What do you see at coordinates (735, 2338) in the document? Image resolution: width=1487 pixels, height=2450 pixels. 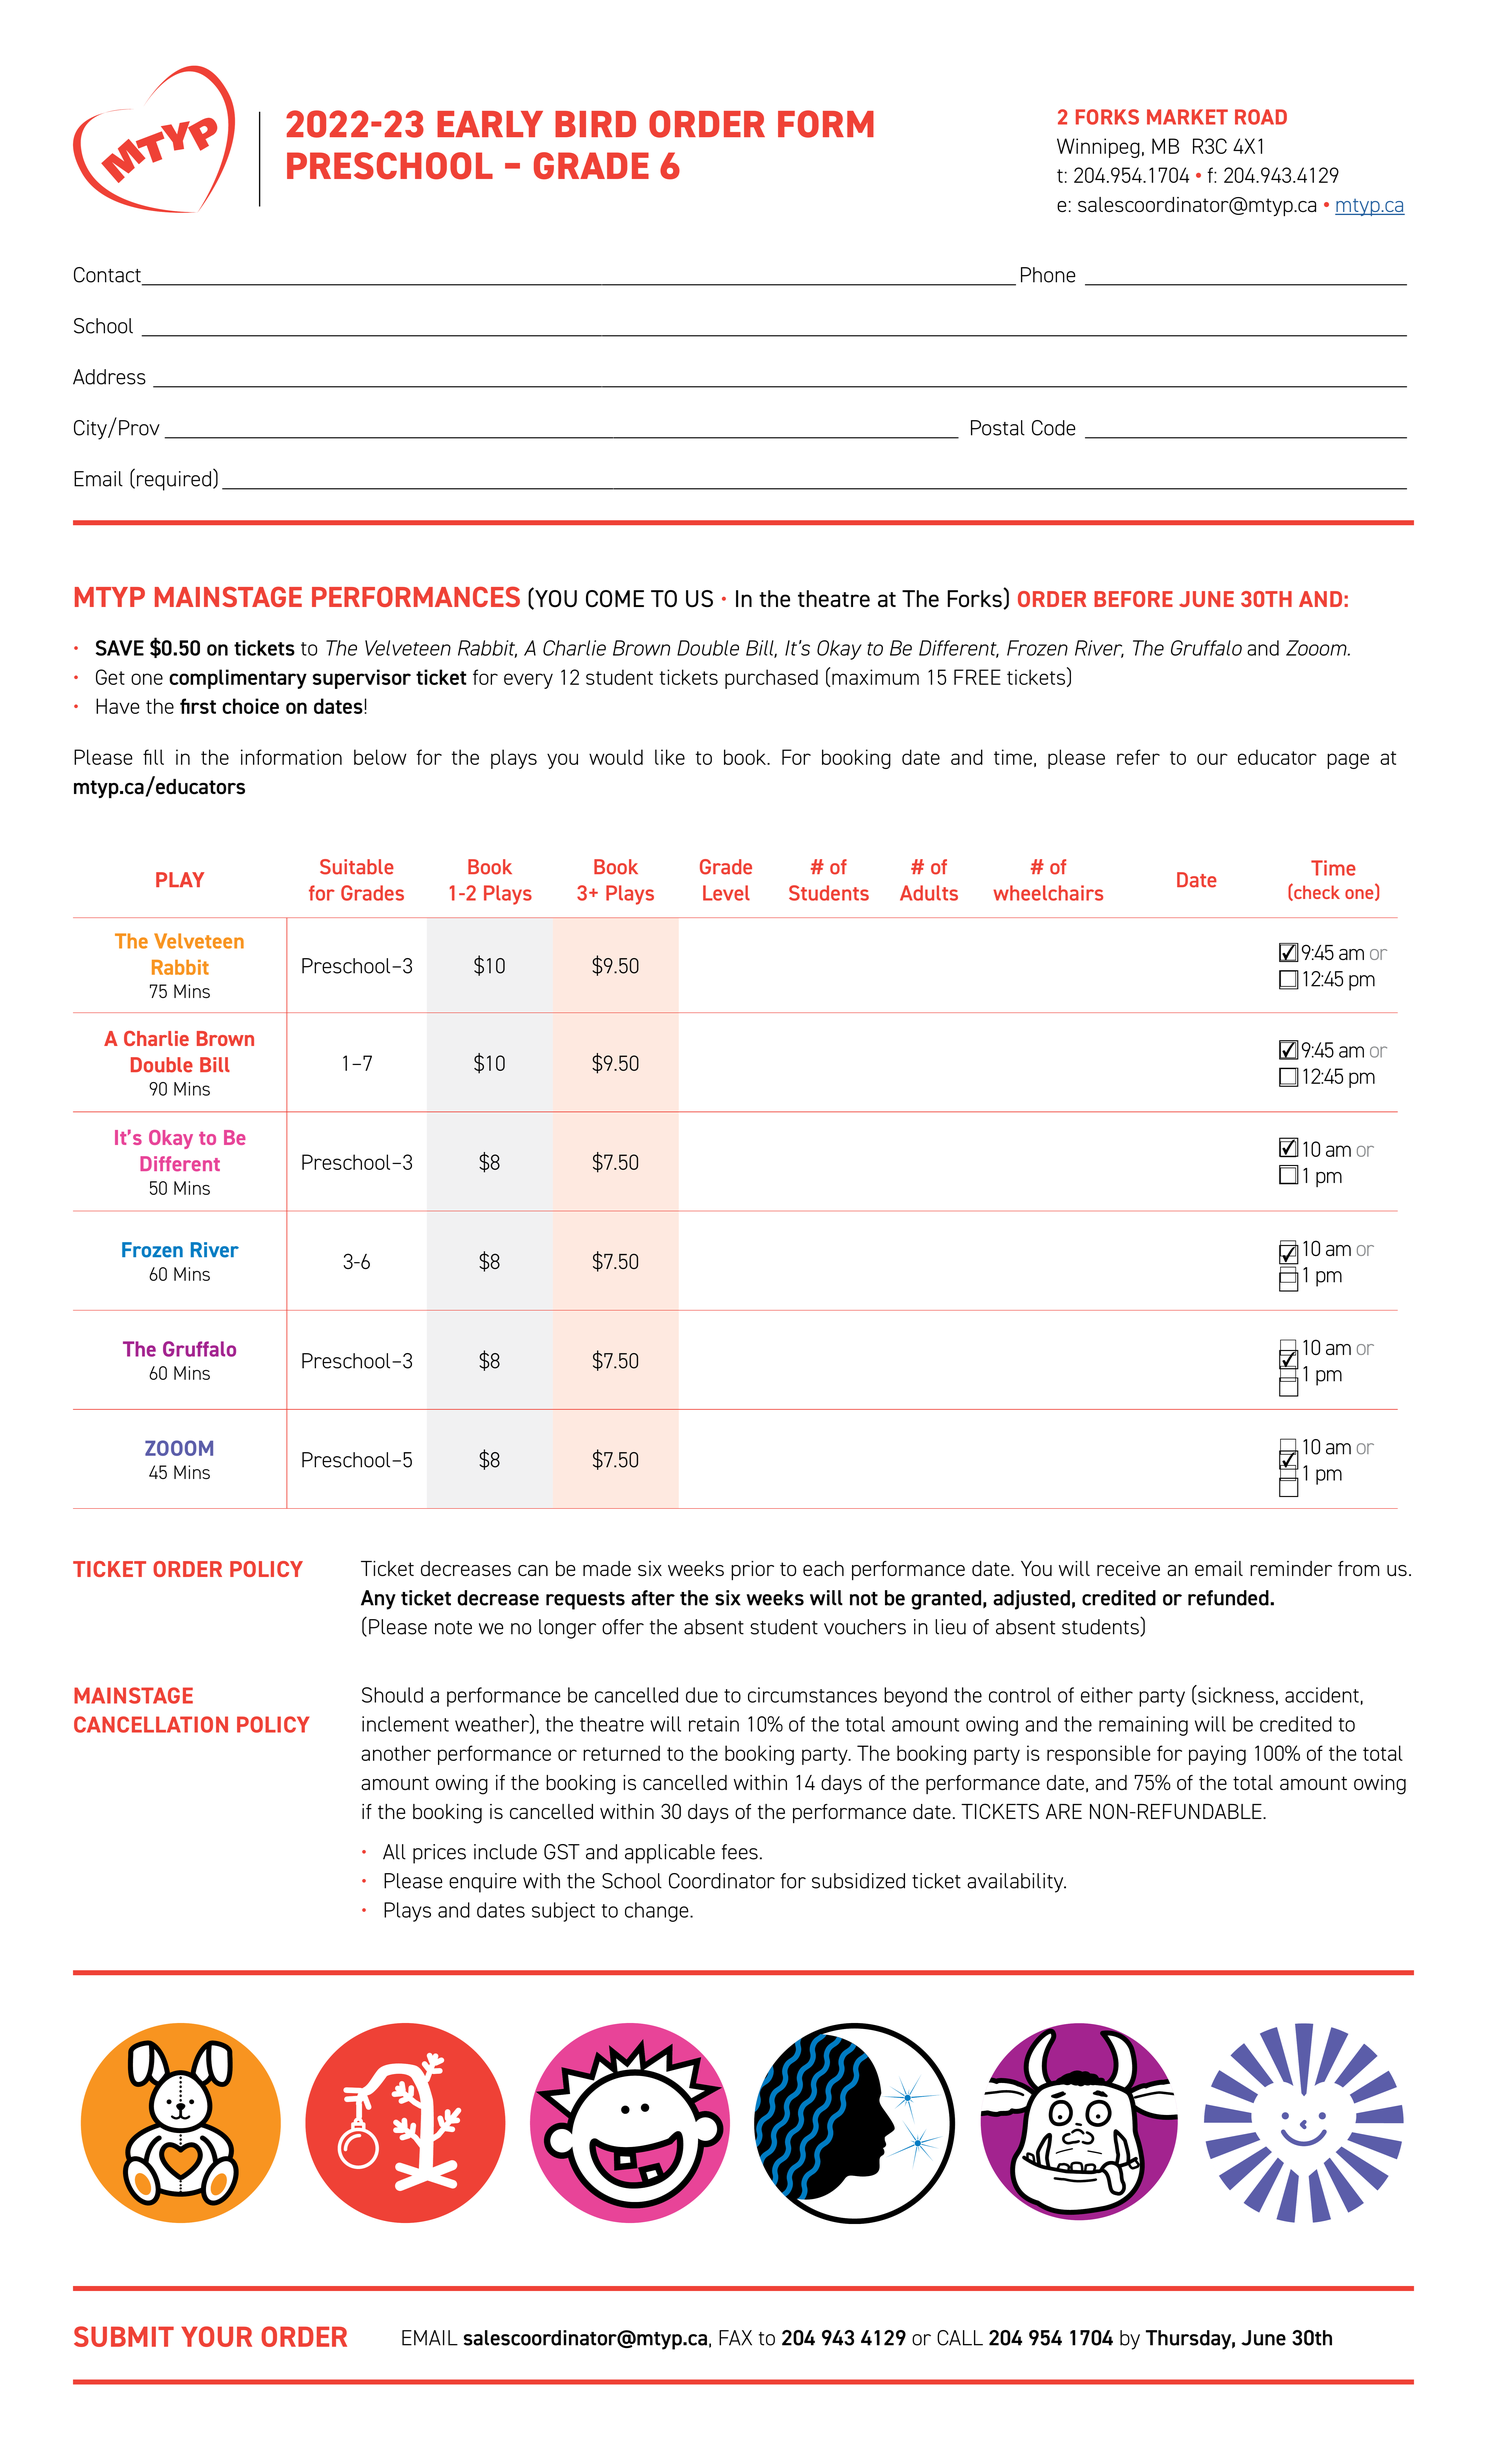 I see `FAX` at bounding box center [735, 2338].
